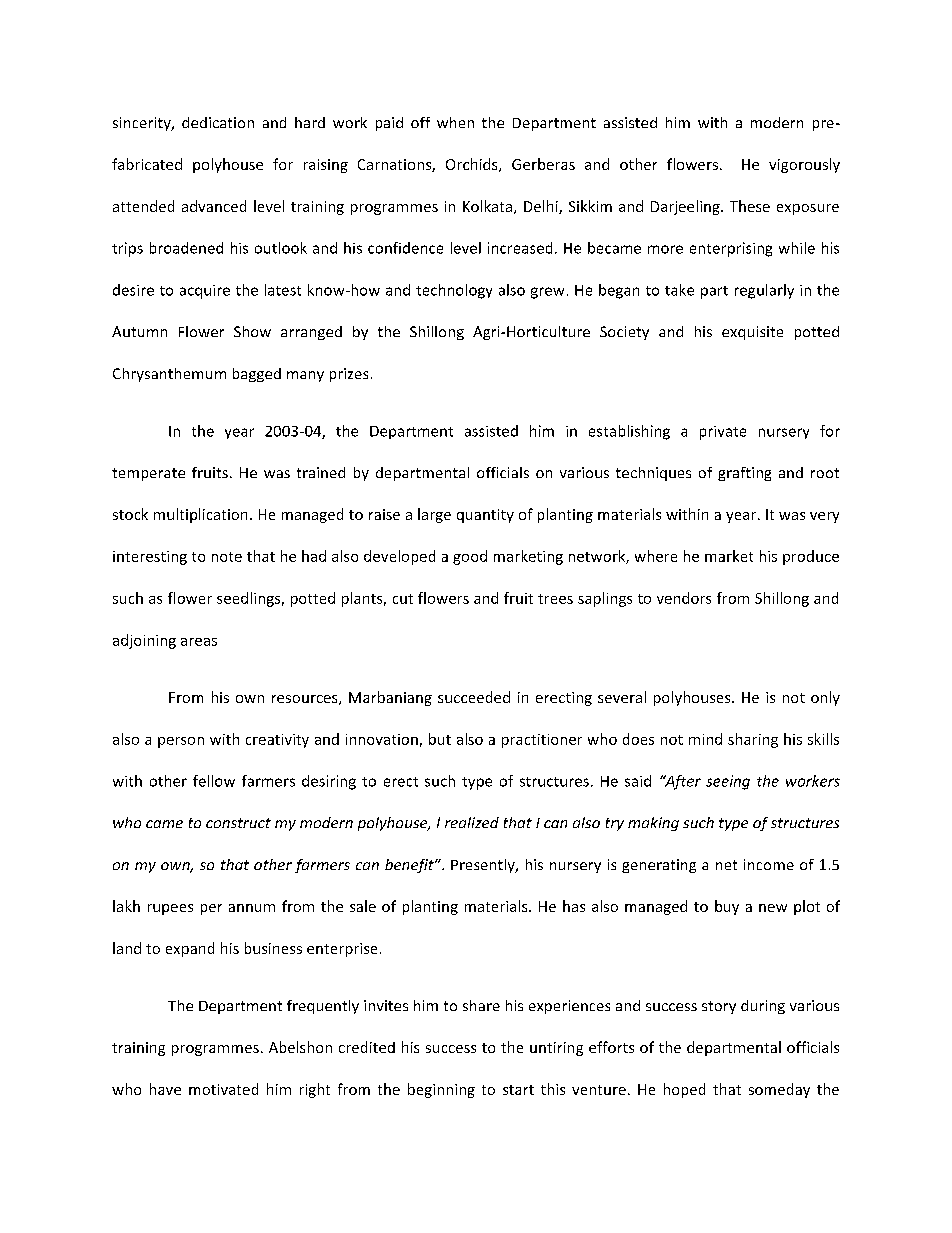 The image size is (952, 1233). I want to click on when, so click(455, 122).
